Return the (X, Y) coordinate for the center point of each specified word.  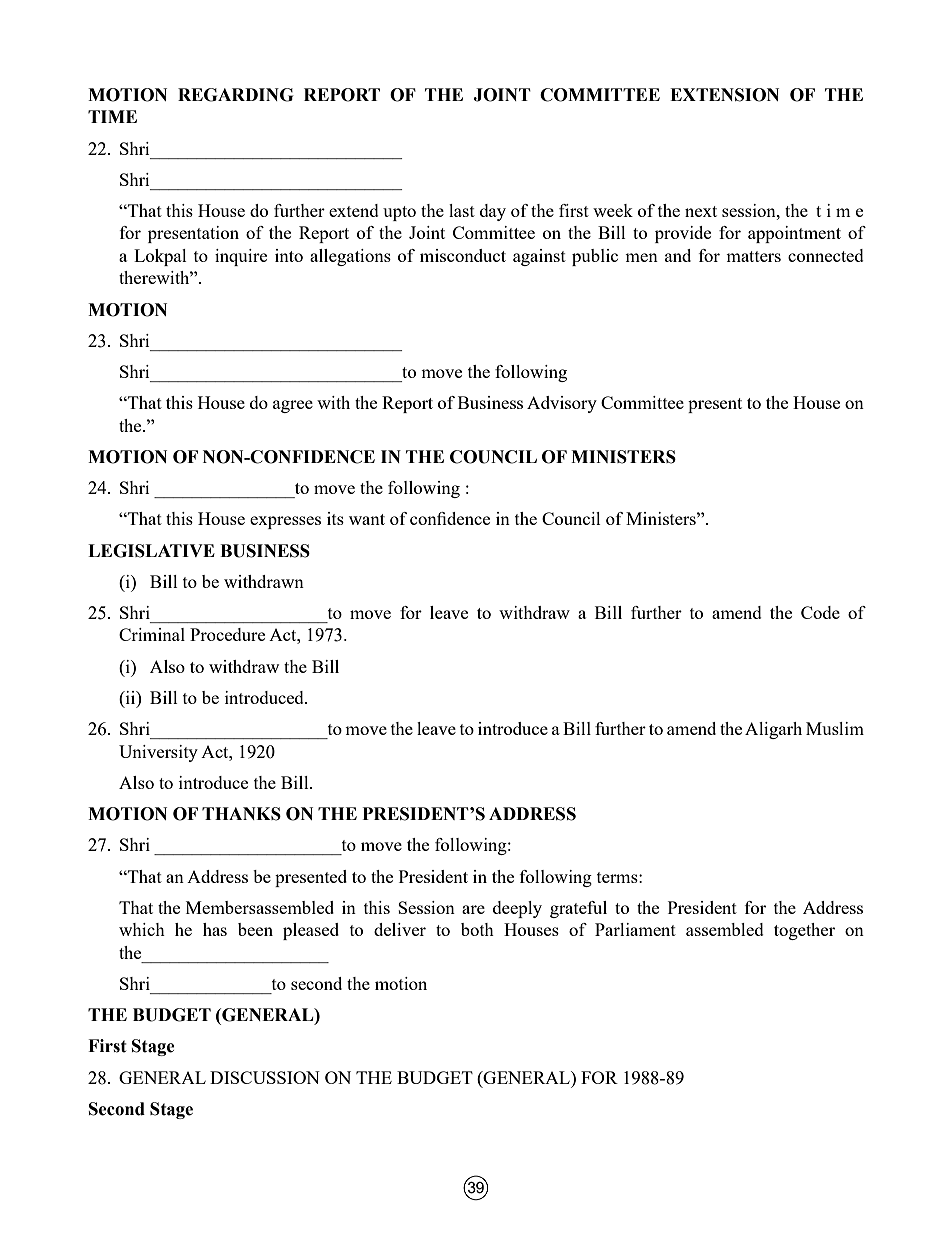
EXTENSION (724, 95)
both (477, 929)
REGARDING (235, 95)
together (804, 931)
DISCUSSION (265, 1077)
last (462, 210)
